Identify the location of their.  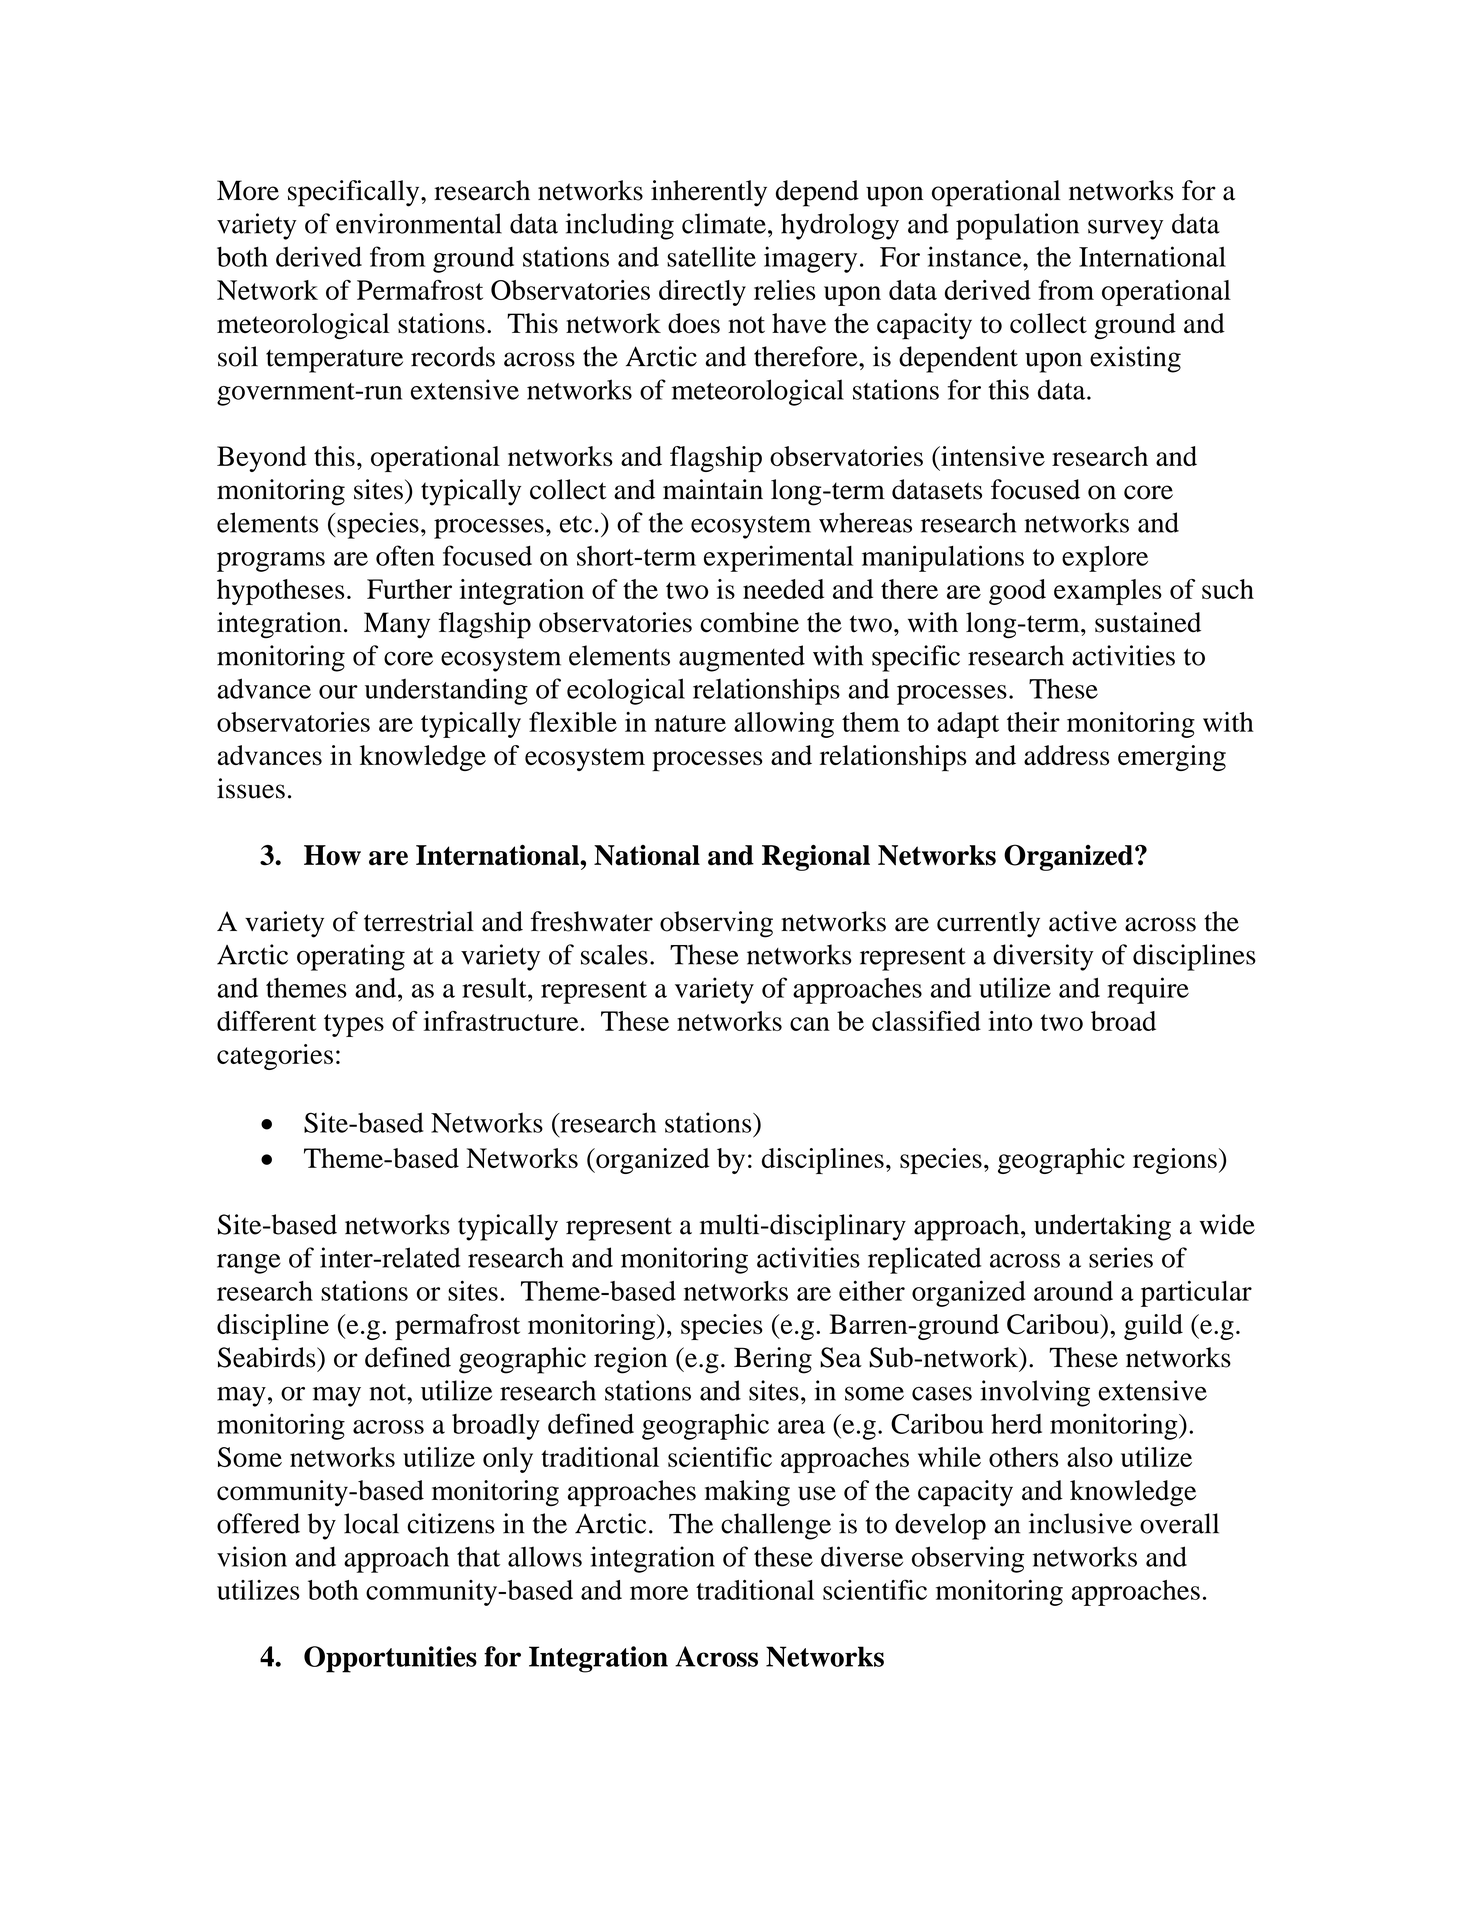
(1033, 722).
